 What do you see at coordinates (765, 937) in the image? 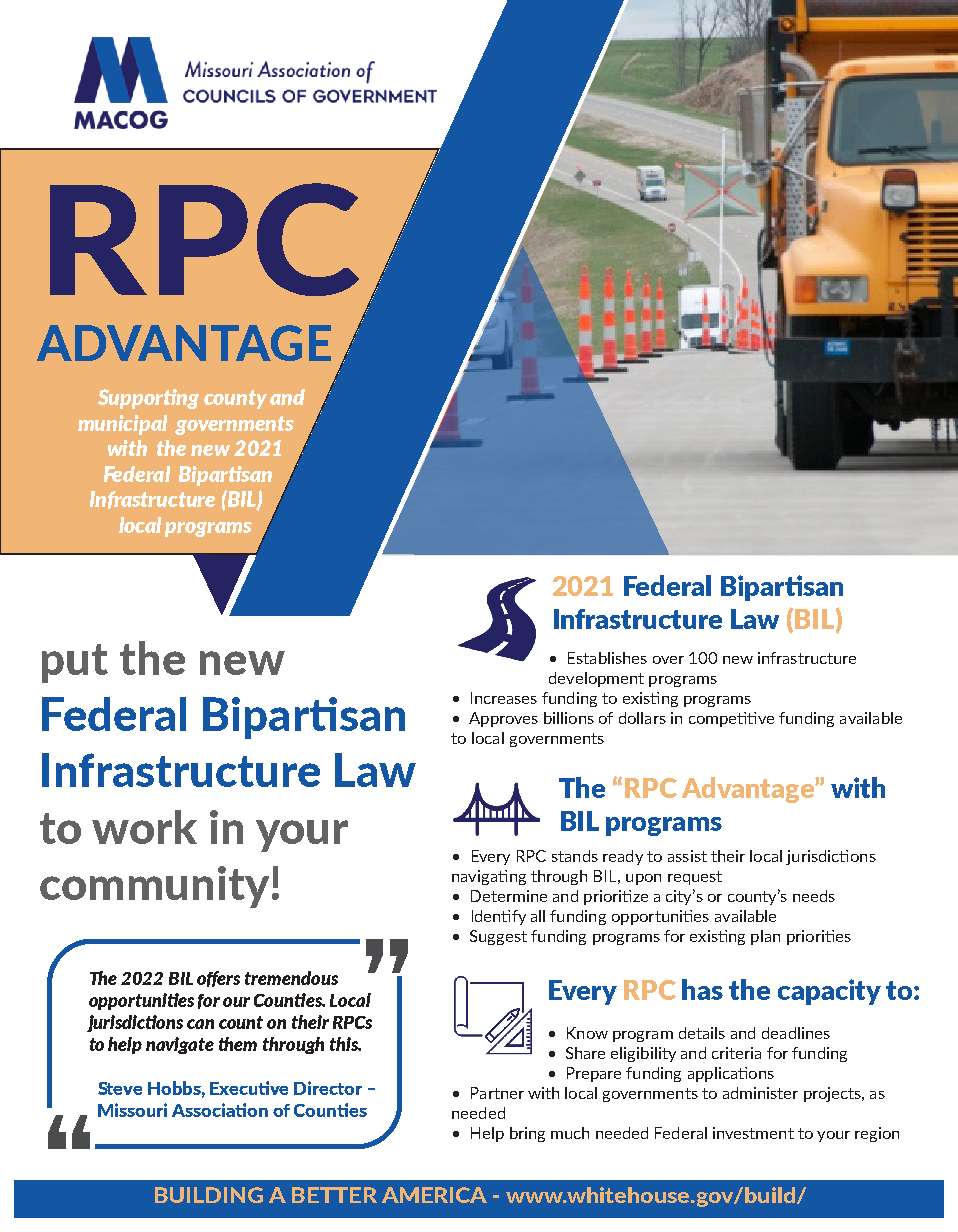
I see `plan` at bounding box center [765, 937].
